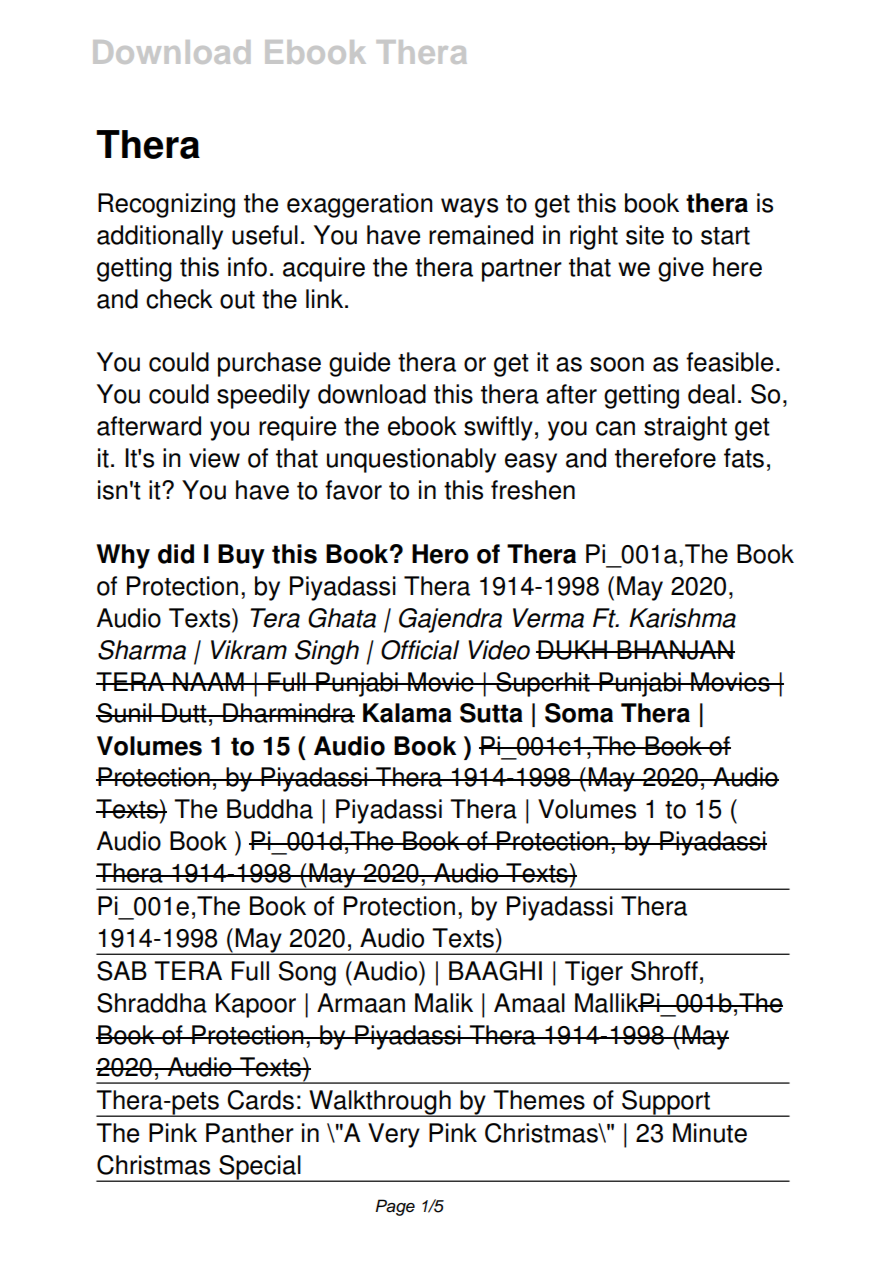 The image size is (892, 1266). Describe the element at coordinates (440, 554) in the document. I see `Hero` at that location.
